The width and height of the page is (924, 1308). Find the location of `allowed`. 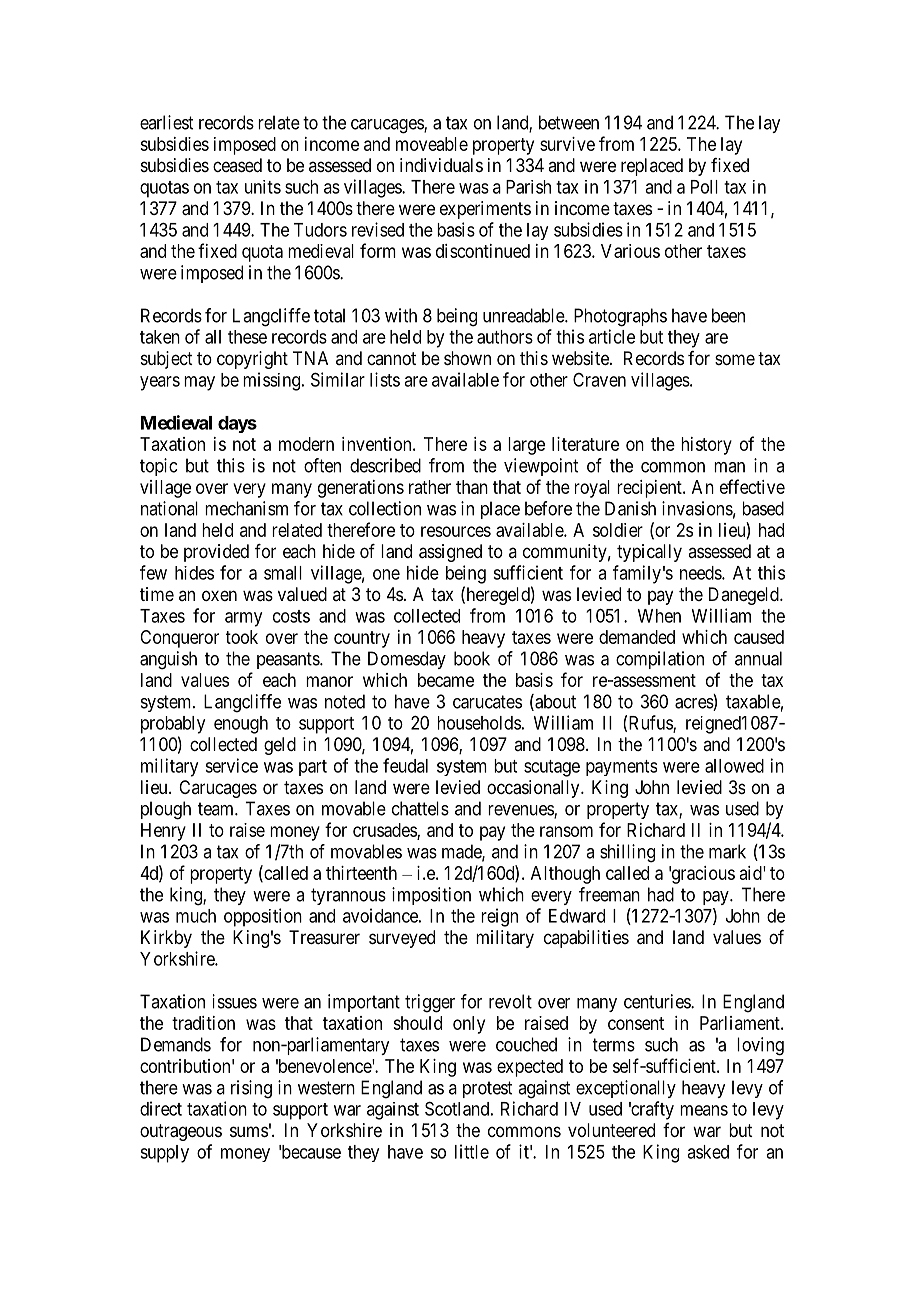

allowed is located at coordinates (734, 766).
